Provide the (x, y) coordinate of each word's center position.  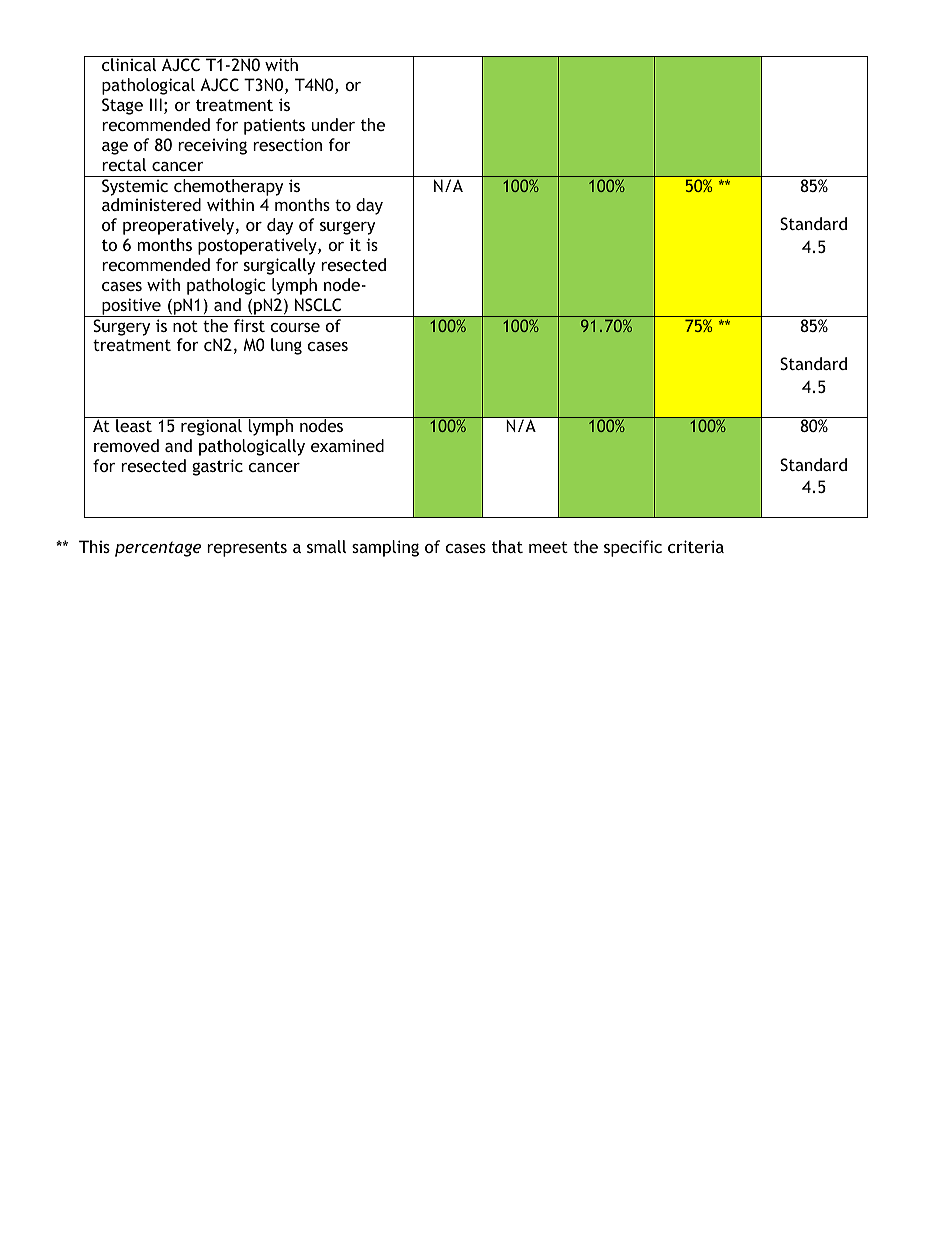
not (185, 326)
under (333, 124)
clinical (129, 64)
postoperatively (258, 246)
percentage (158, 549)
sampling (385, 548)
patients (274, 126)
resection (287, 144)
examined (347, 445)
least (134, 424)
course (295, 327)
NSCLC (318, 304)
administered (151, 204)
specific (633, 548)
